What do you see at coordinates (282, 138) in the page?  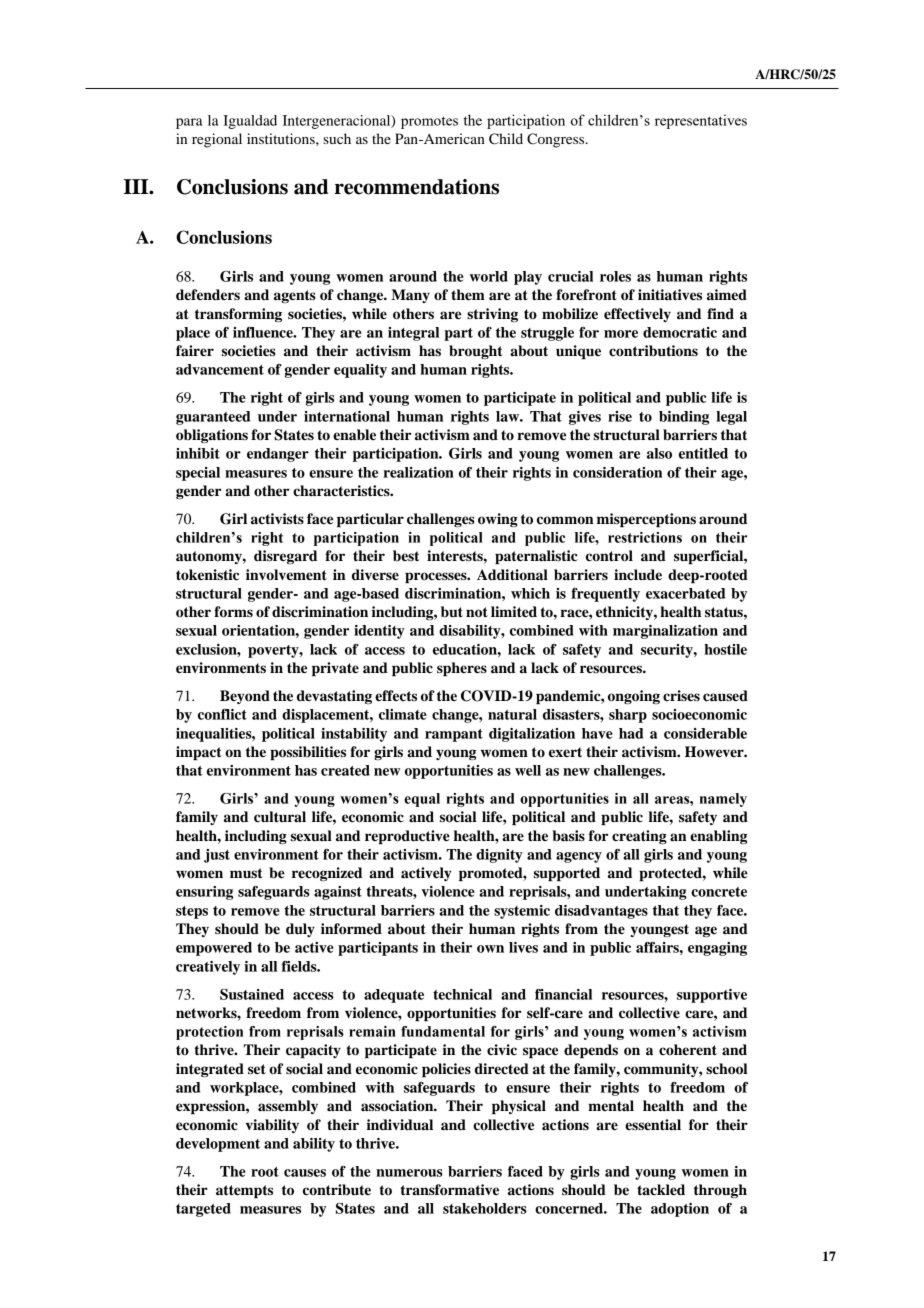 I see `institutions` at bounding box center [282, 138].
